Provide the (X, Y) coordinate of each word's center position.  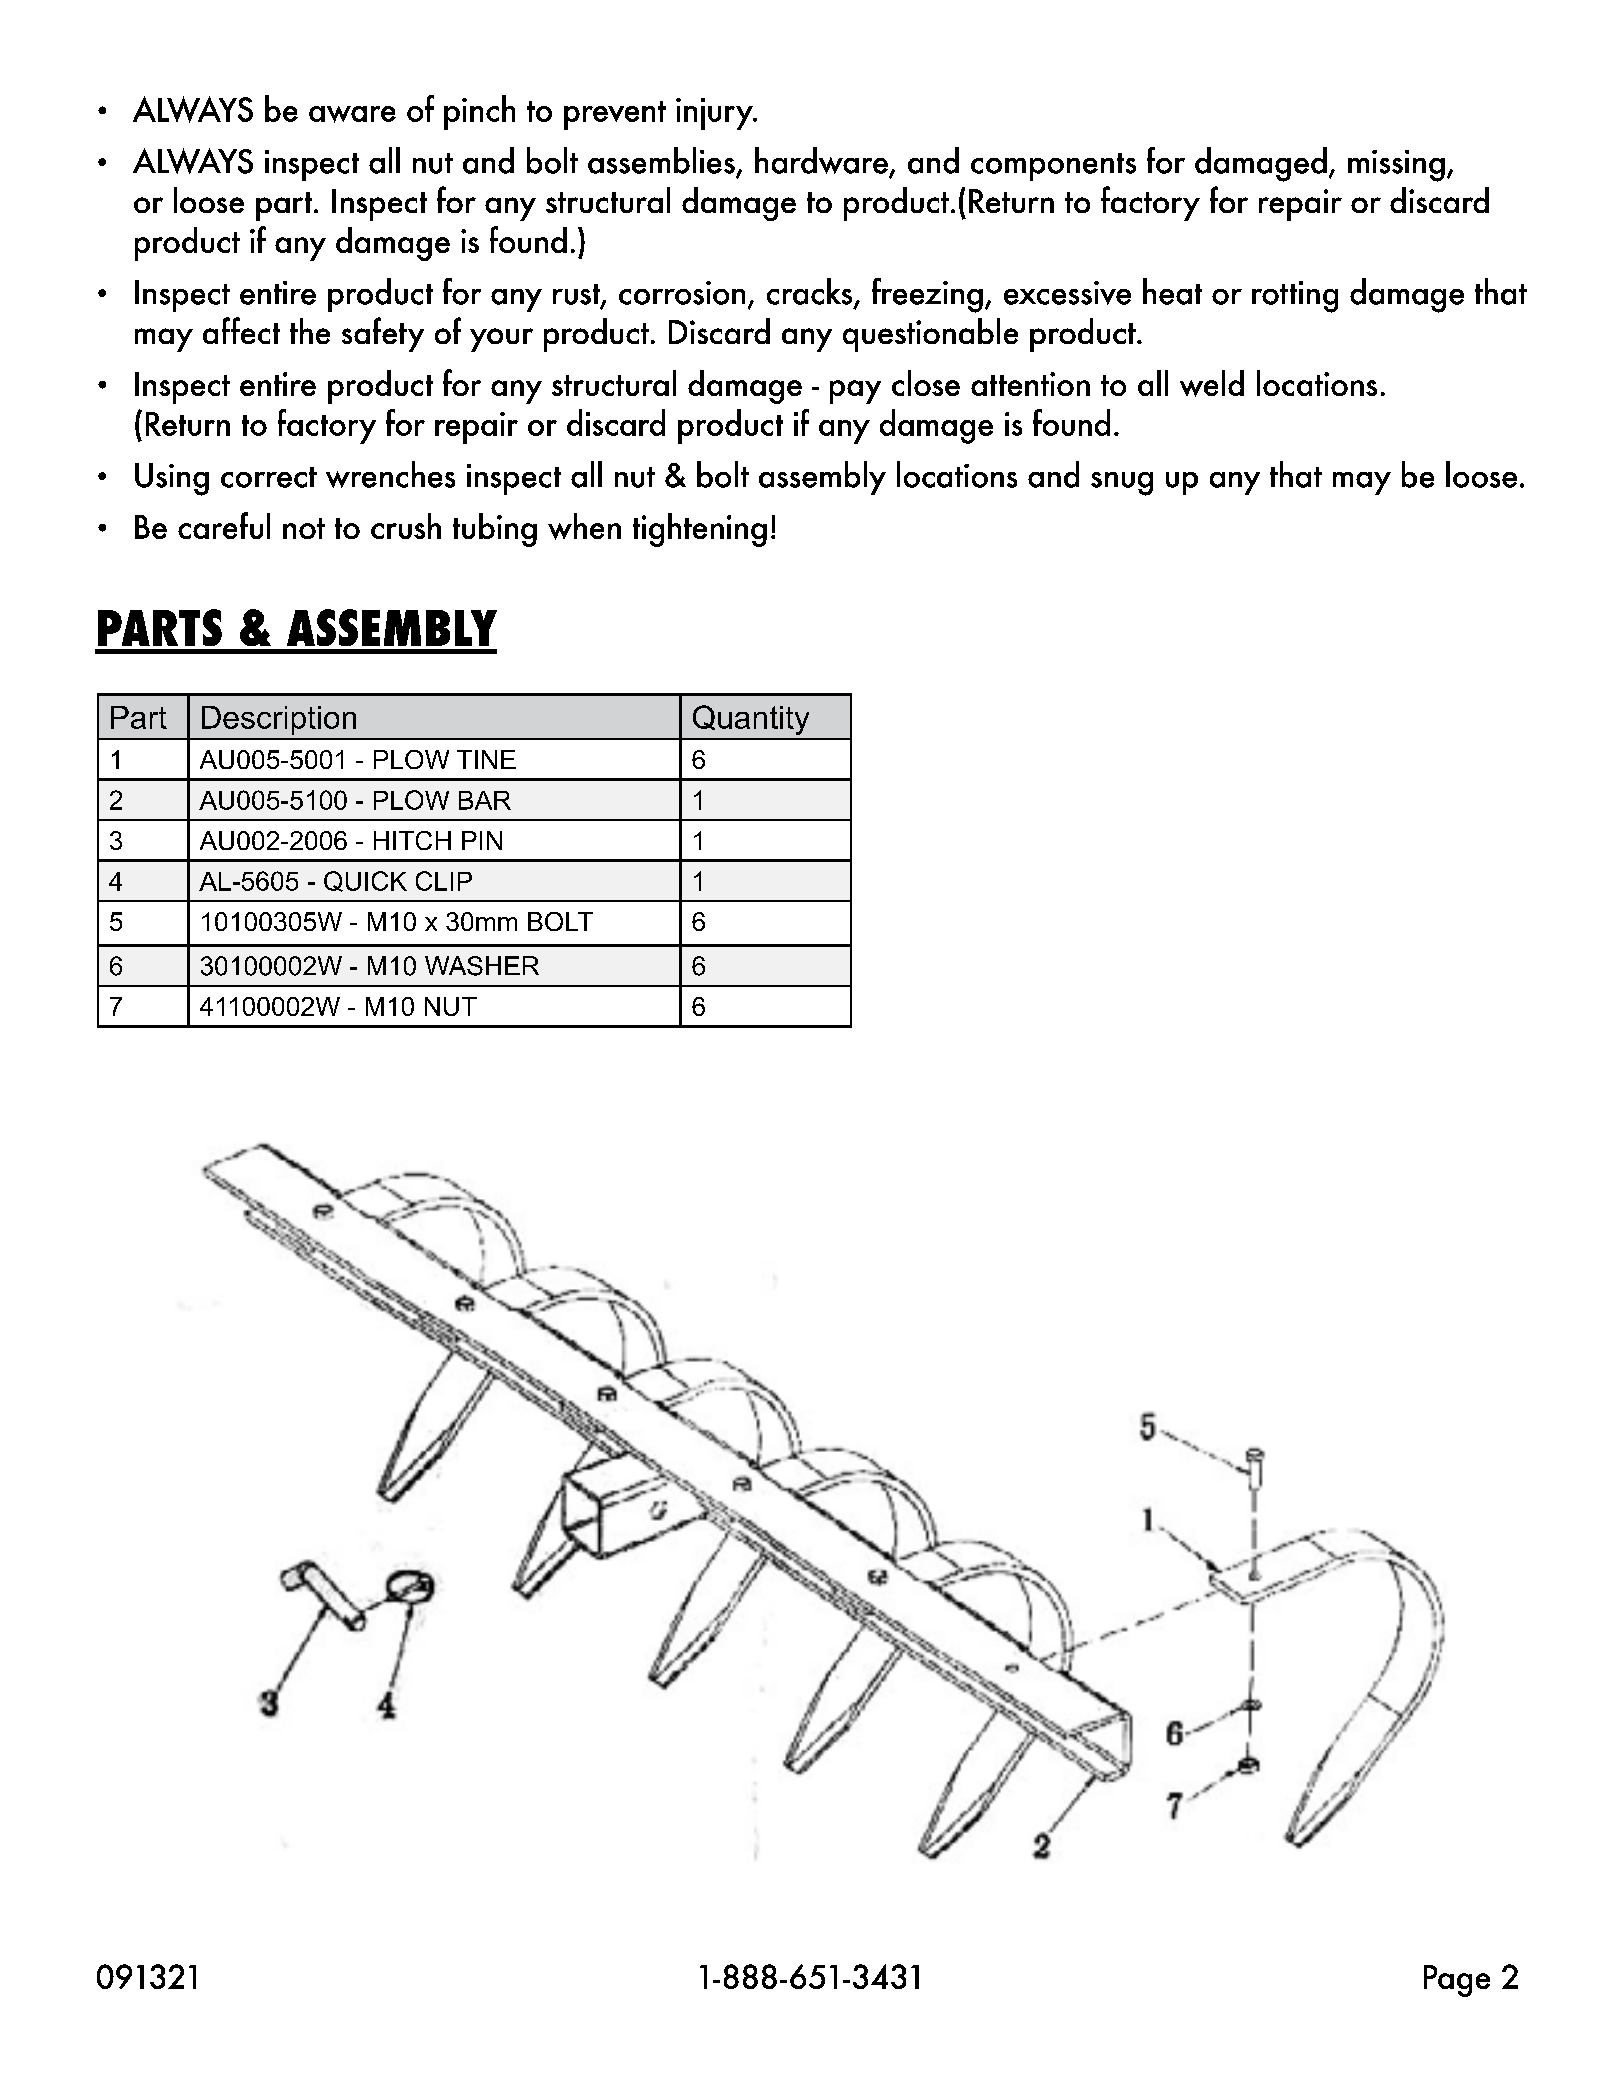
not (304, 528)
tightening (700, 530)
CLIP (444, 881)
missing (1396, 166)
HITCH (412, 840)
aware (352, 114)
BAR (485, 800)
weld (1212, 383)
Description (279, 720)
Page (1457, 1981)
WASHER (482, 966)
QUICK (365, 881)
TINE (486, 759)
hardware (822, 162)
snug (1122, 484)
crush (406, 526)
